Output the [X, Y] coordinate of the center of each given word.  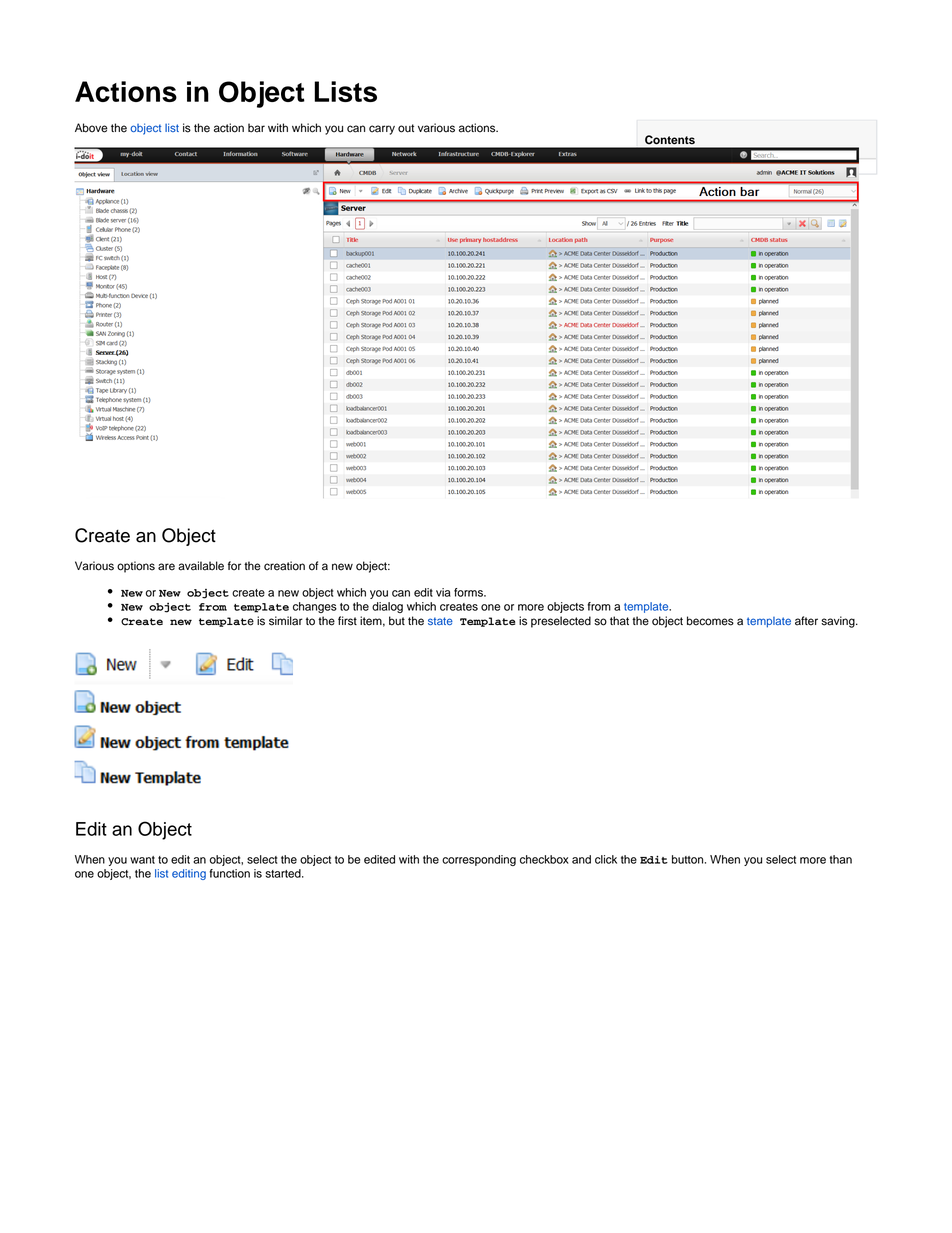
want [142, 860]
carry [382, 130]
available [201, 566]
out [406, 128]
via [443, 592]
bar [256, 128]
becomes [710, 621]
